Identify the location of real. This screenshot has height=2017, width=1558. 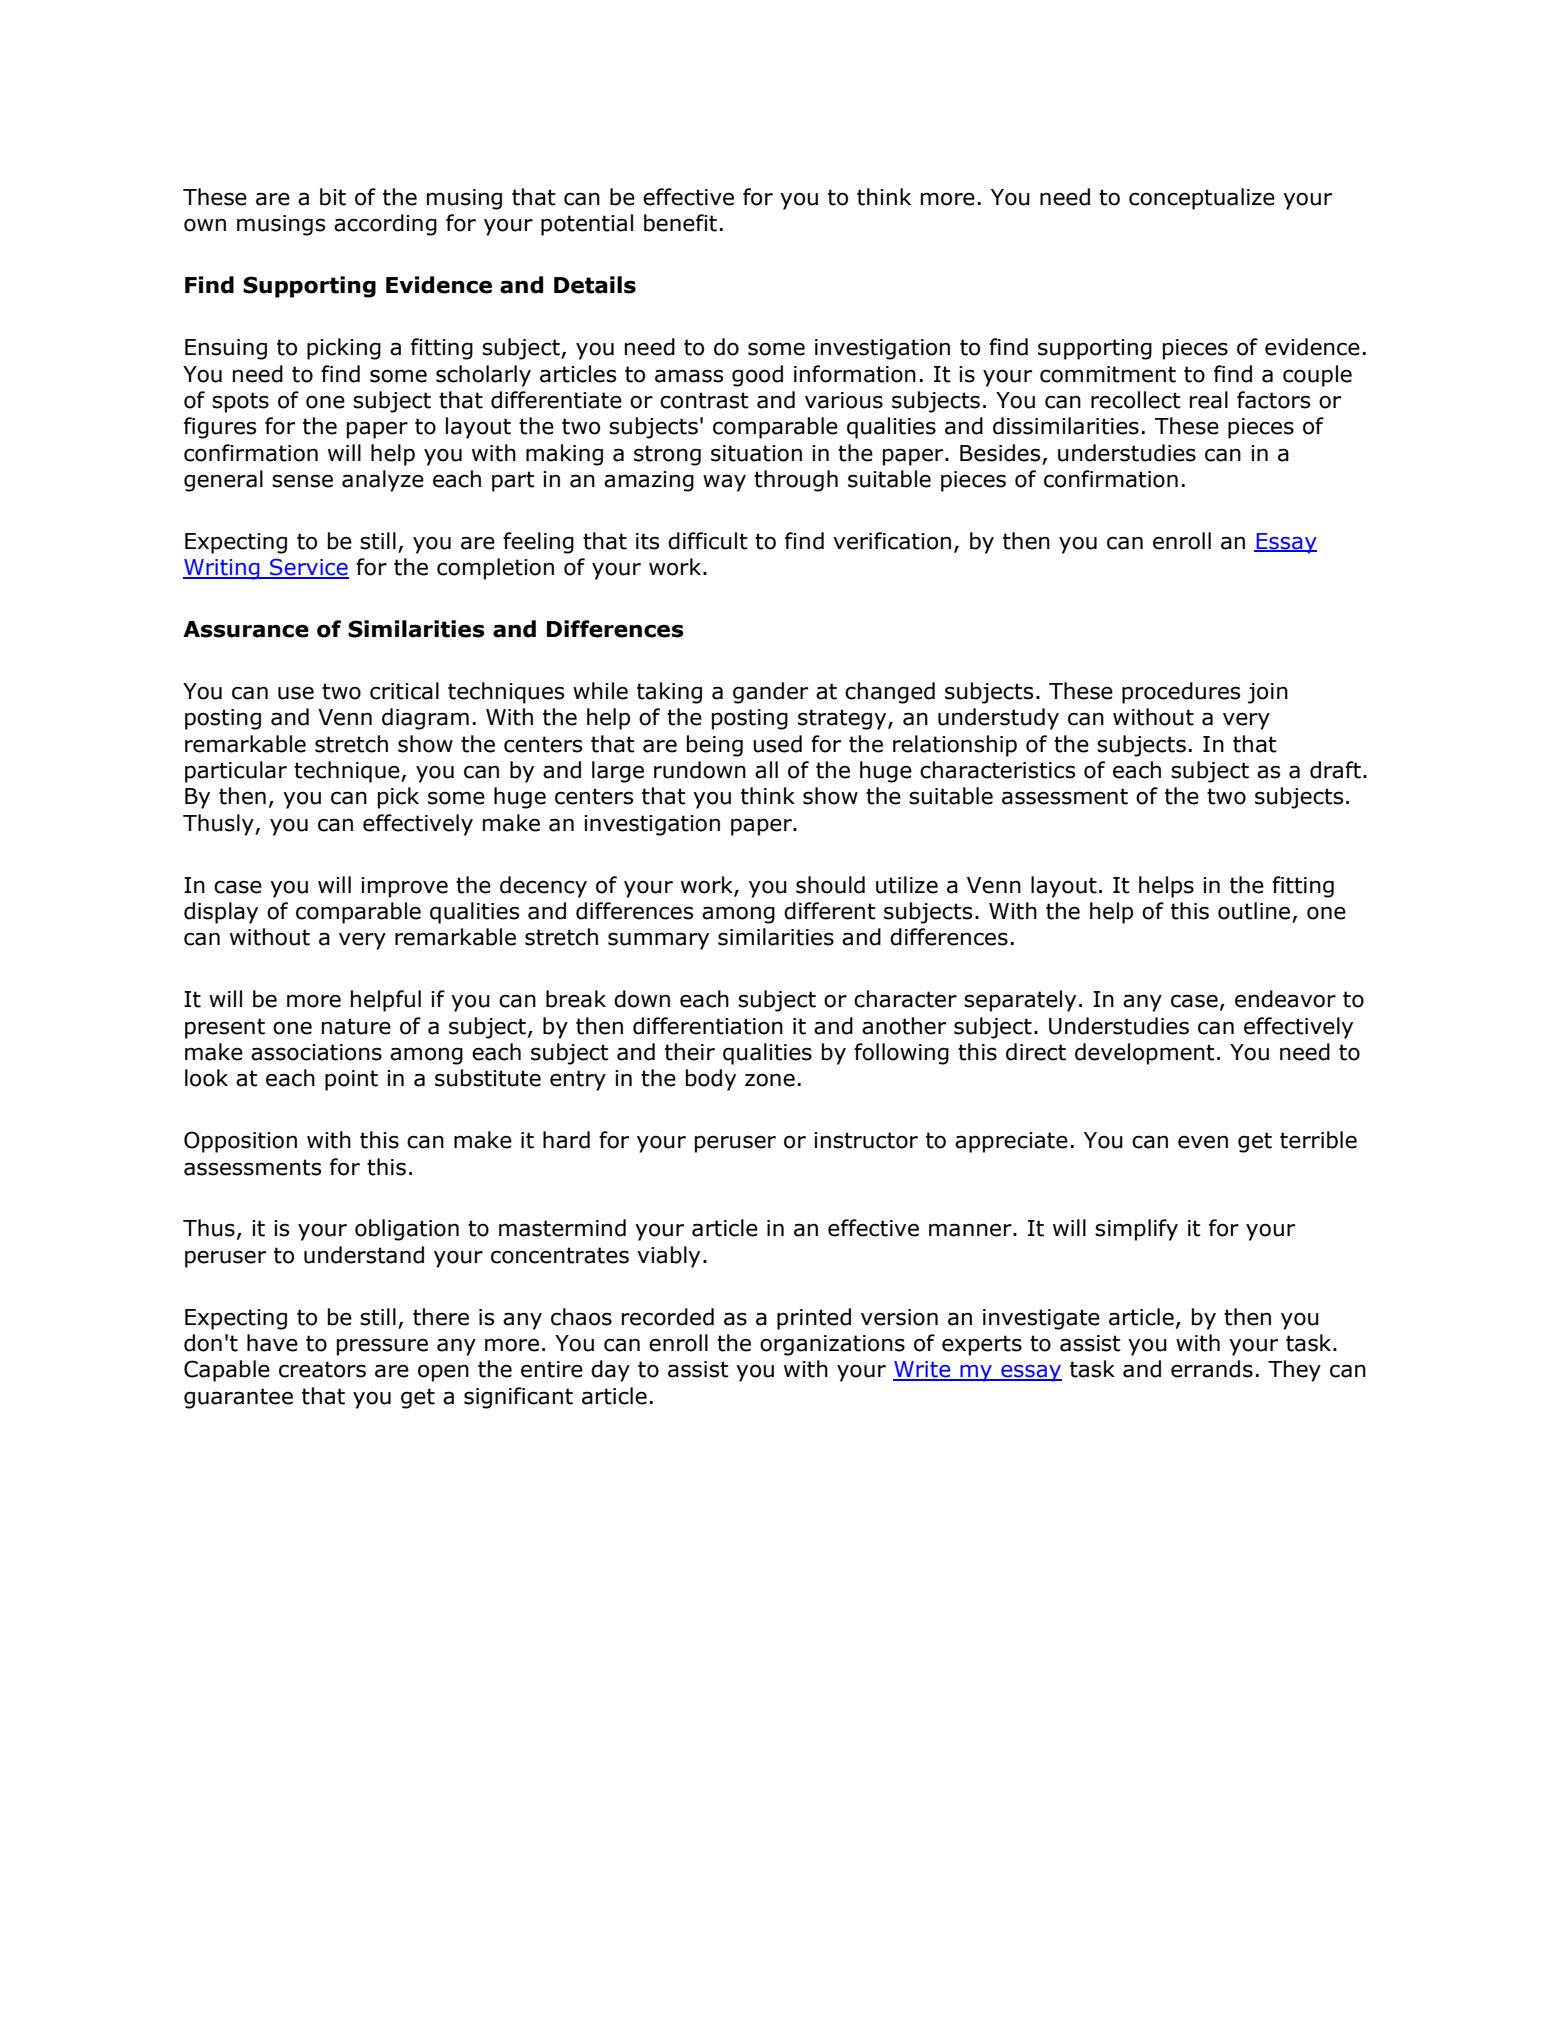
(1209, 400).
